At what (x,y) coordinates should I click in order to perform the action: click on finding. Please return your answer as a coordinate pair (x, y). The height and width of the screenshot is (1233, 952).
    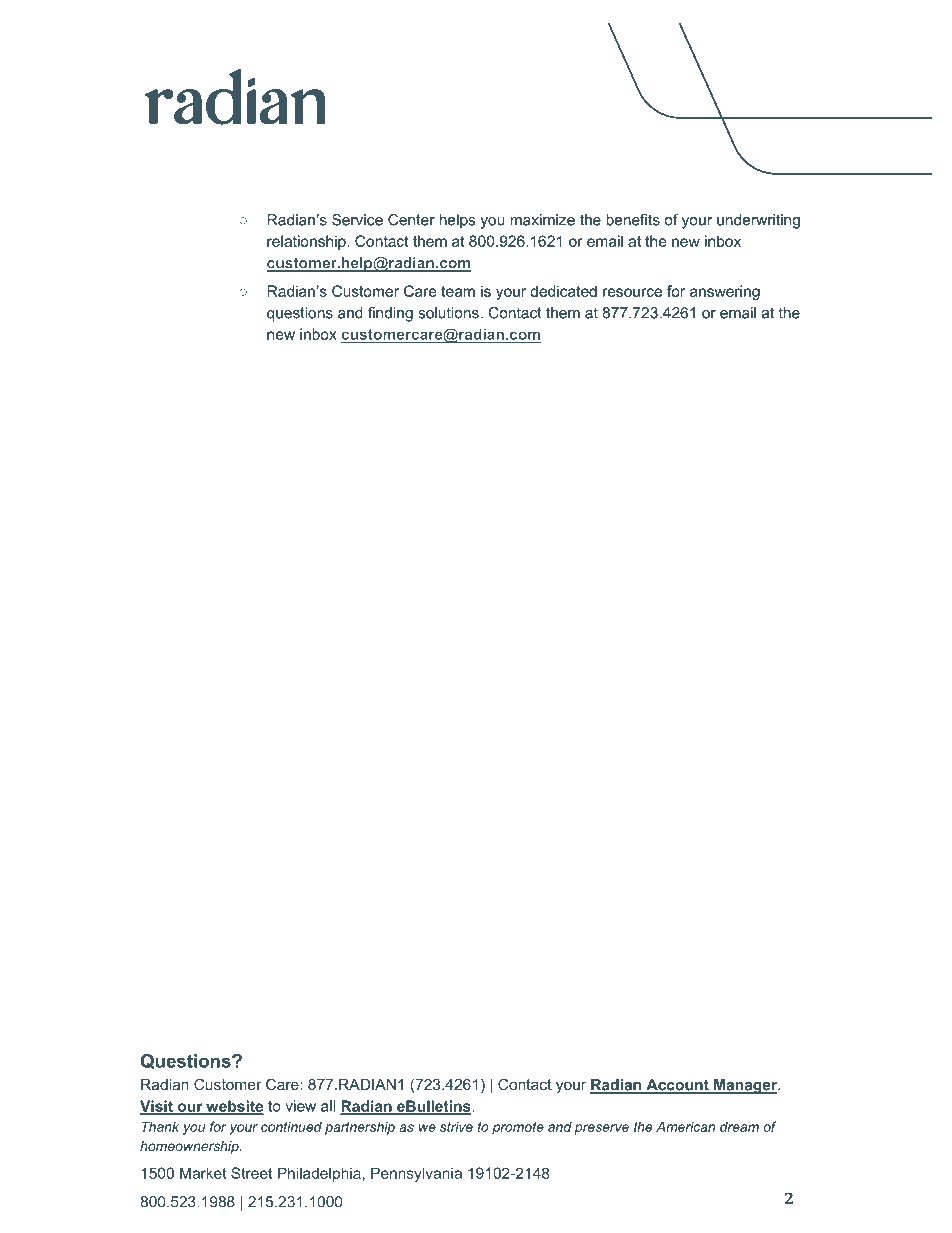
    Looking at the image, I should click on (390, 314).
